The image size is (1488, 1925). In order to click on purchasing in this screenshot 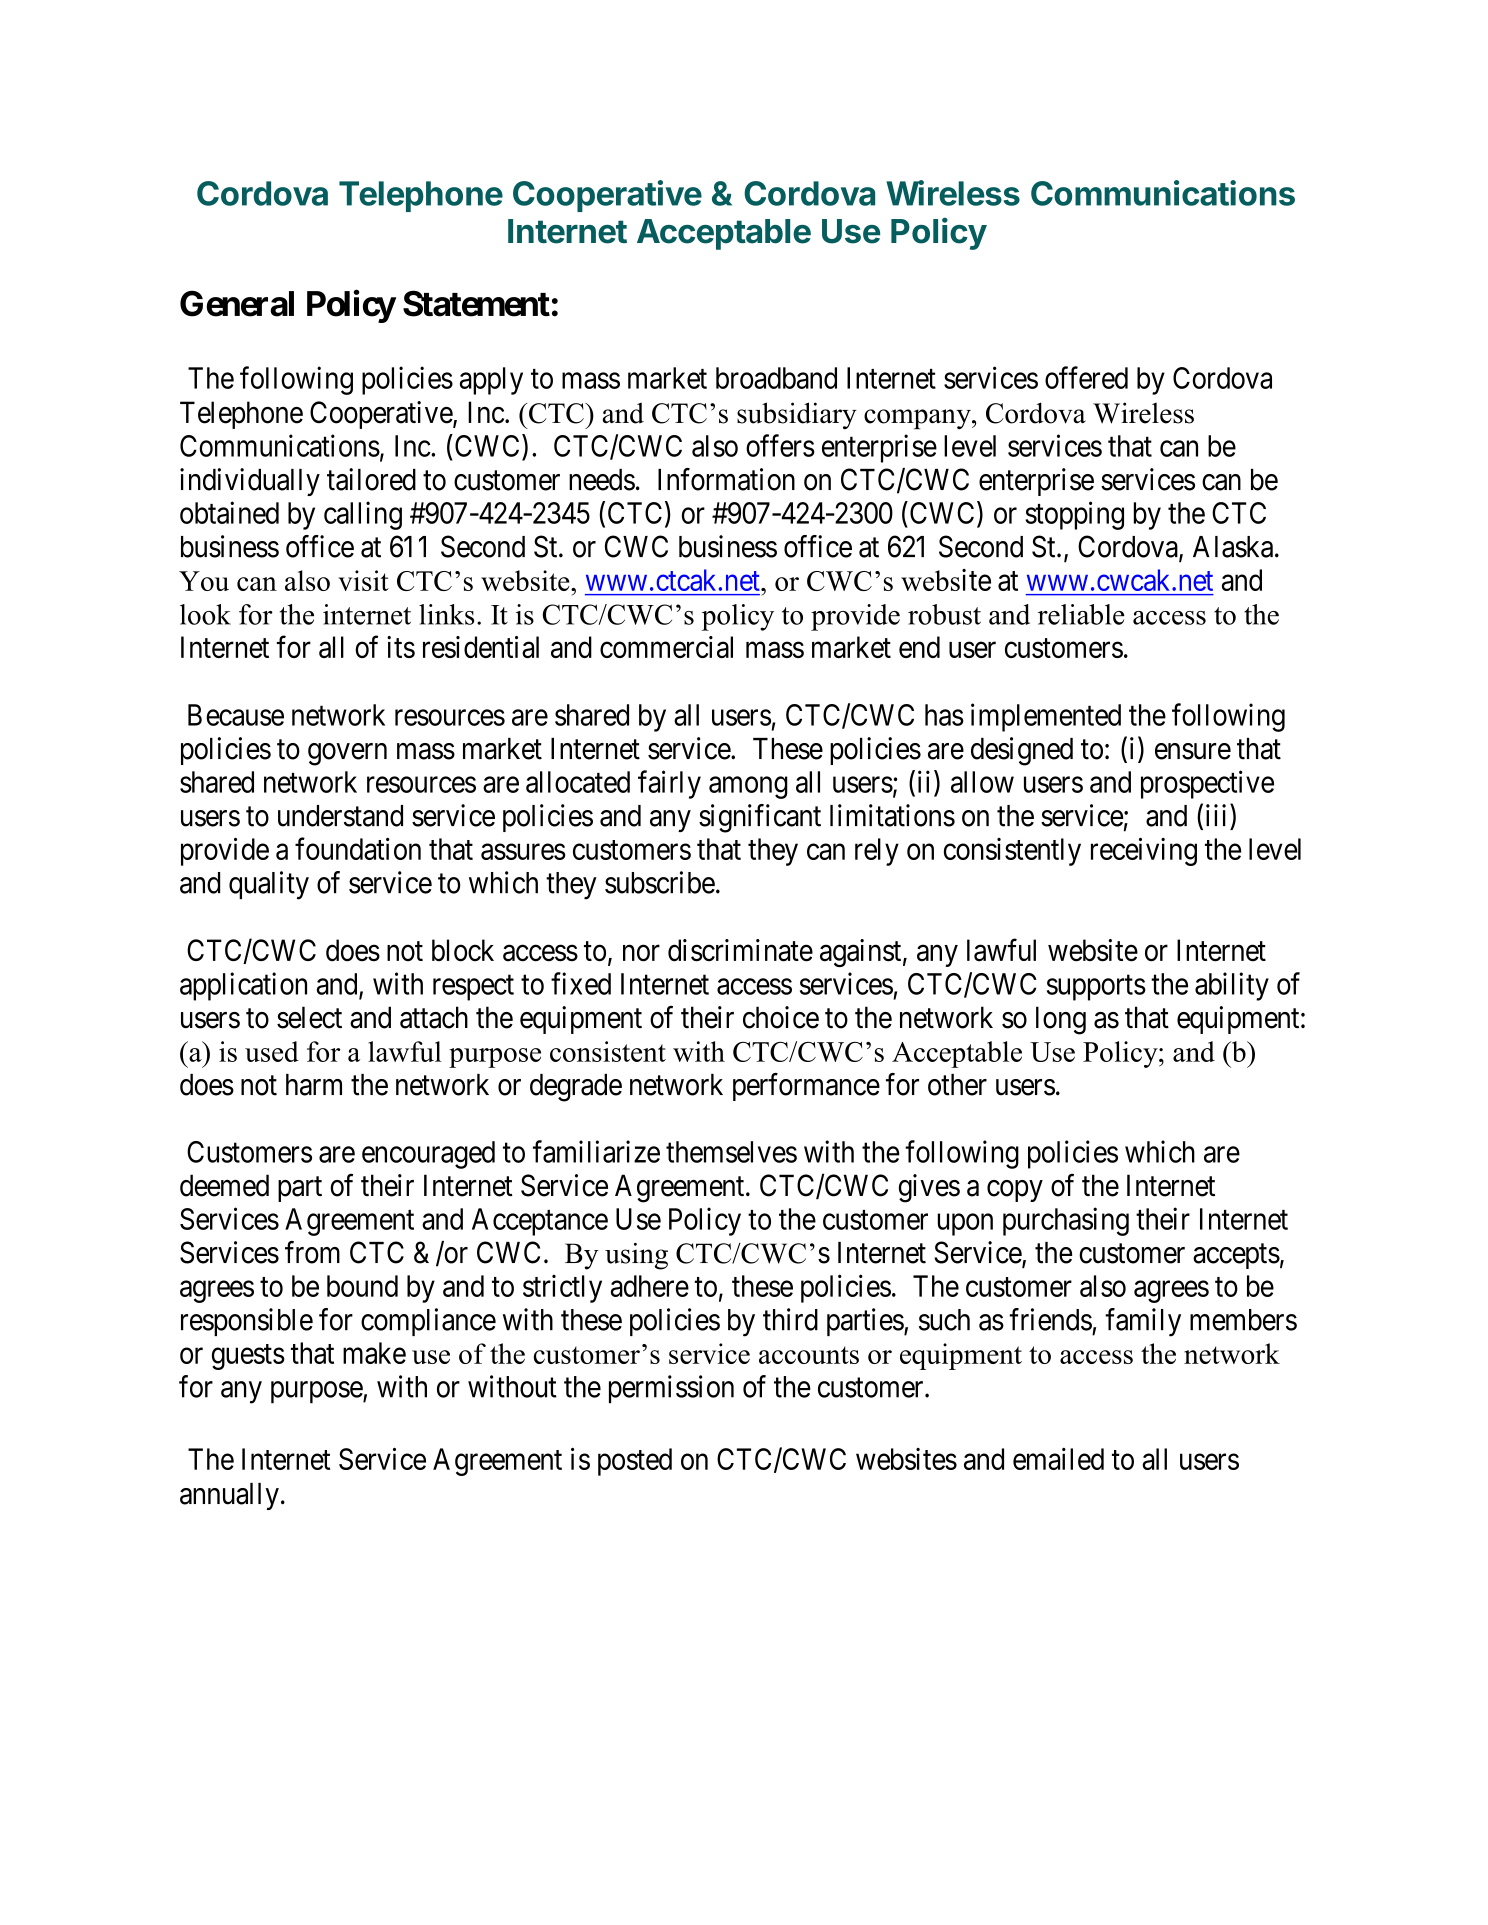, I will do `click(1066, 1221)`.
